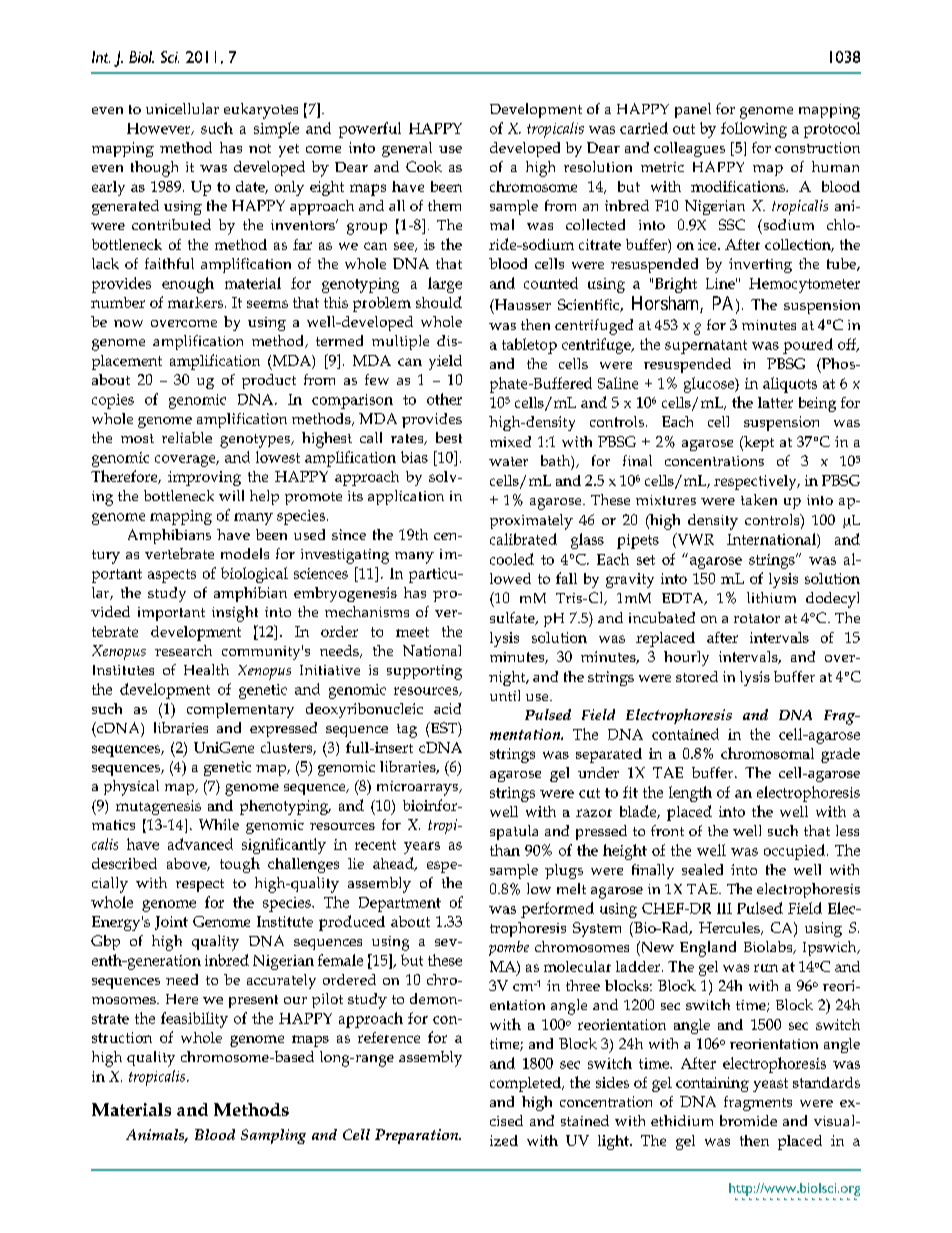 Image resolution: width=952 pixels, height=1233 pixels. I want to click on length, so click(690, 794).
